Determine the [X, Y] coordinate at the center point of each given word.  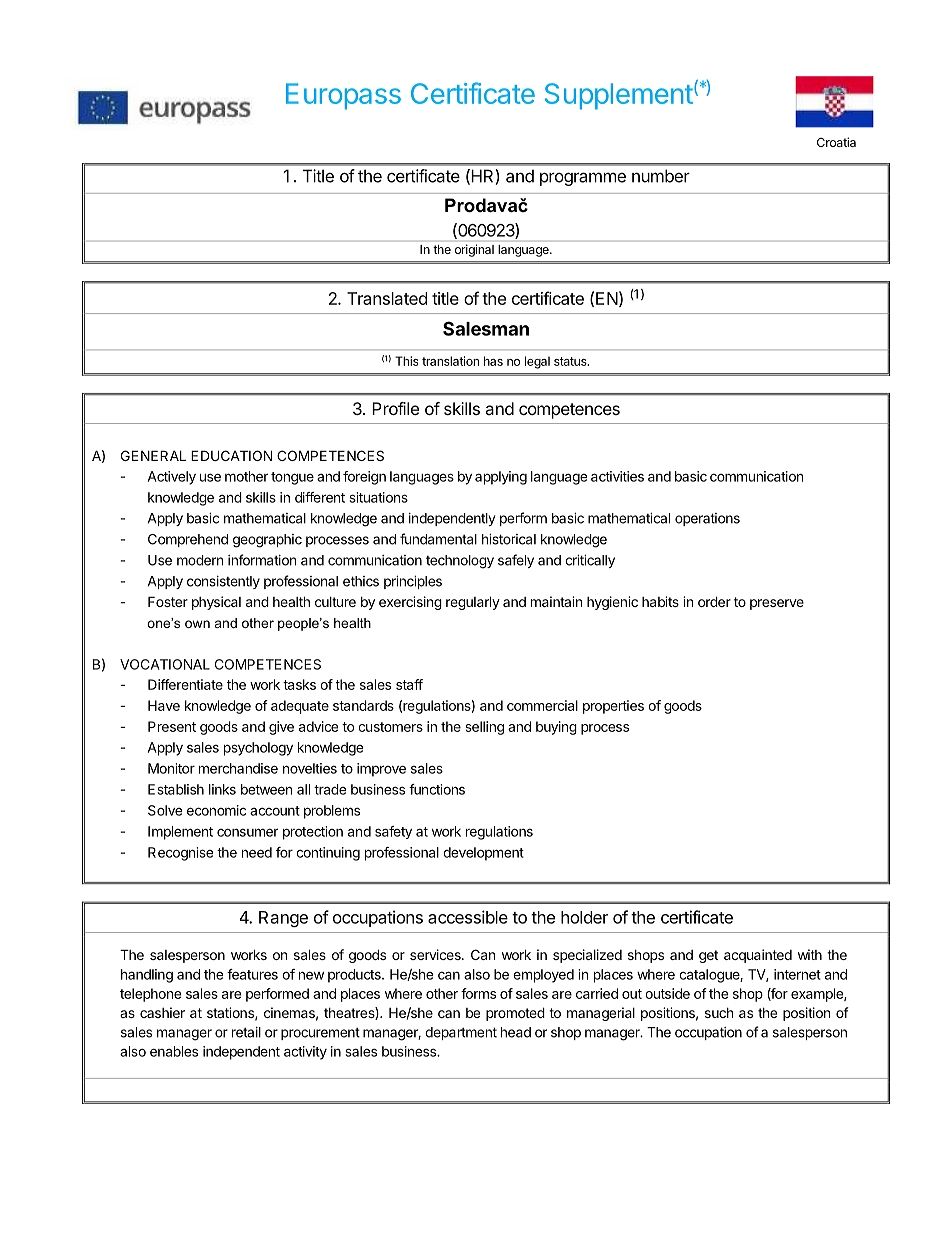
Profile [395, 408]
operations [707, 519]
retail [246, 1032]
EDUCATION [231, 455]
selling [484, 728]
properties [613, 707]
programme [583, 179]
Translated [387, 298]
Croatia [836, 142]
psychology [258, 749]
